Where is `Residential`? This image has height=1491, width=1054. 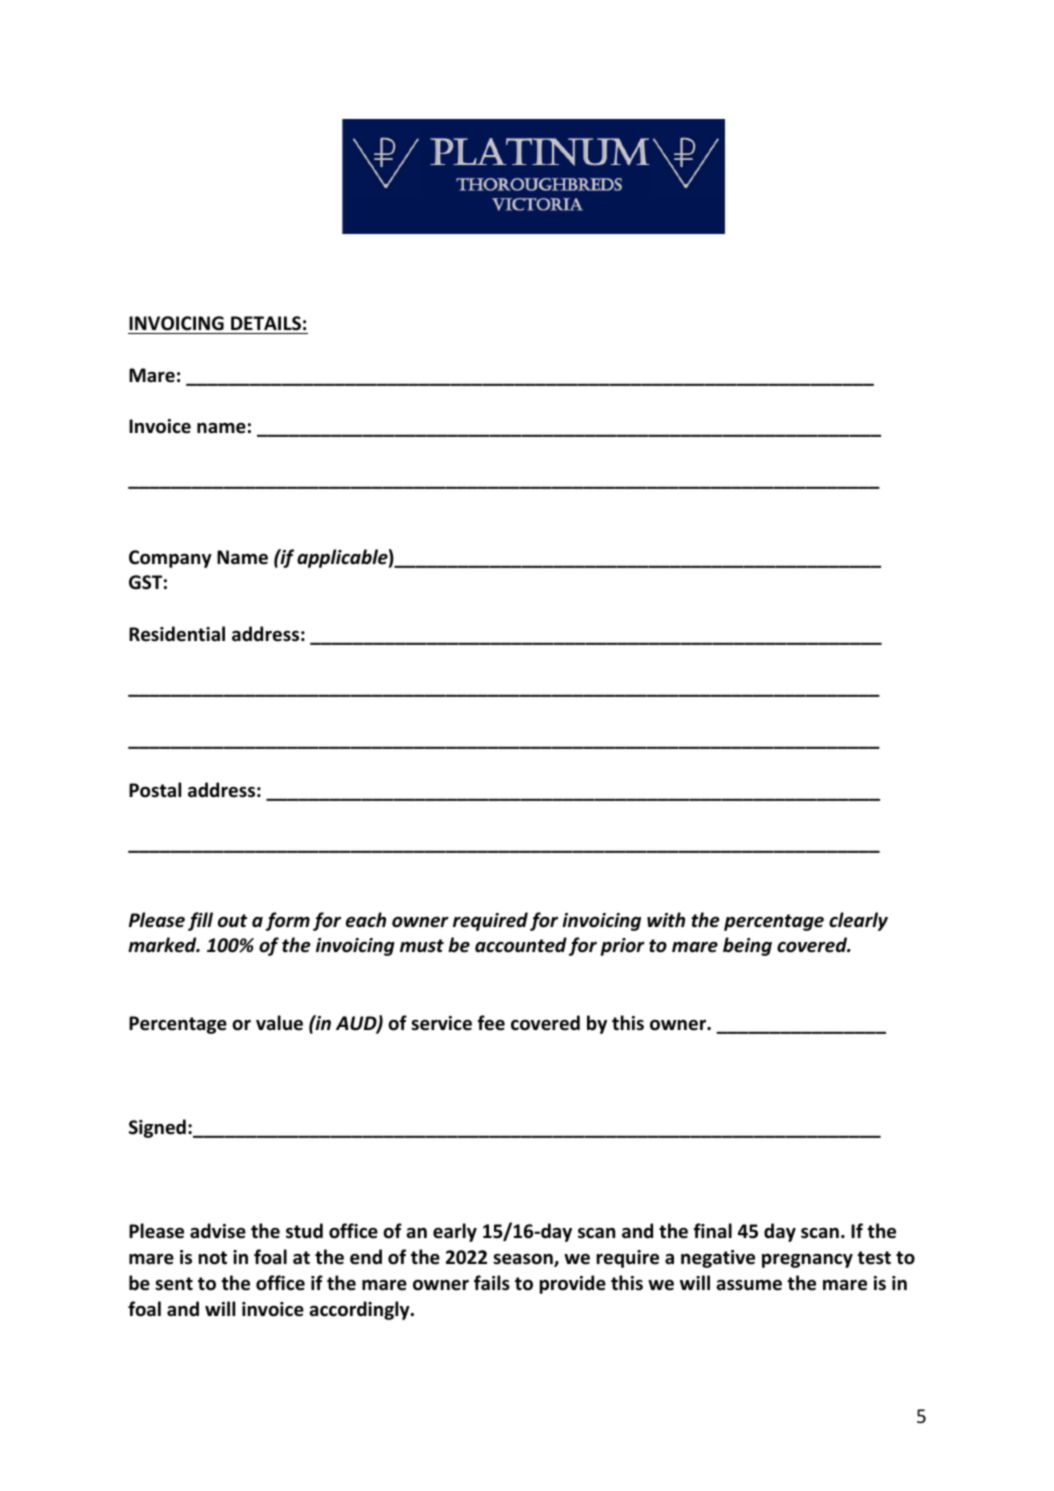
Residential is located at coordinates (177, 634).
